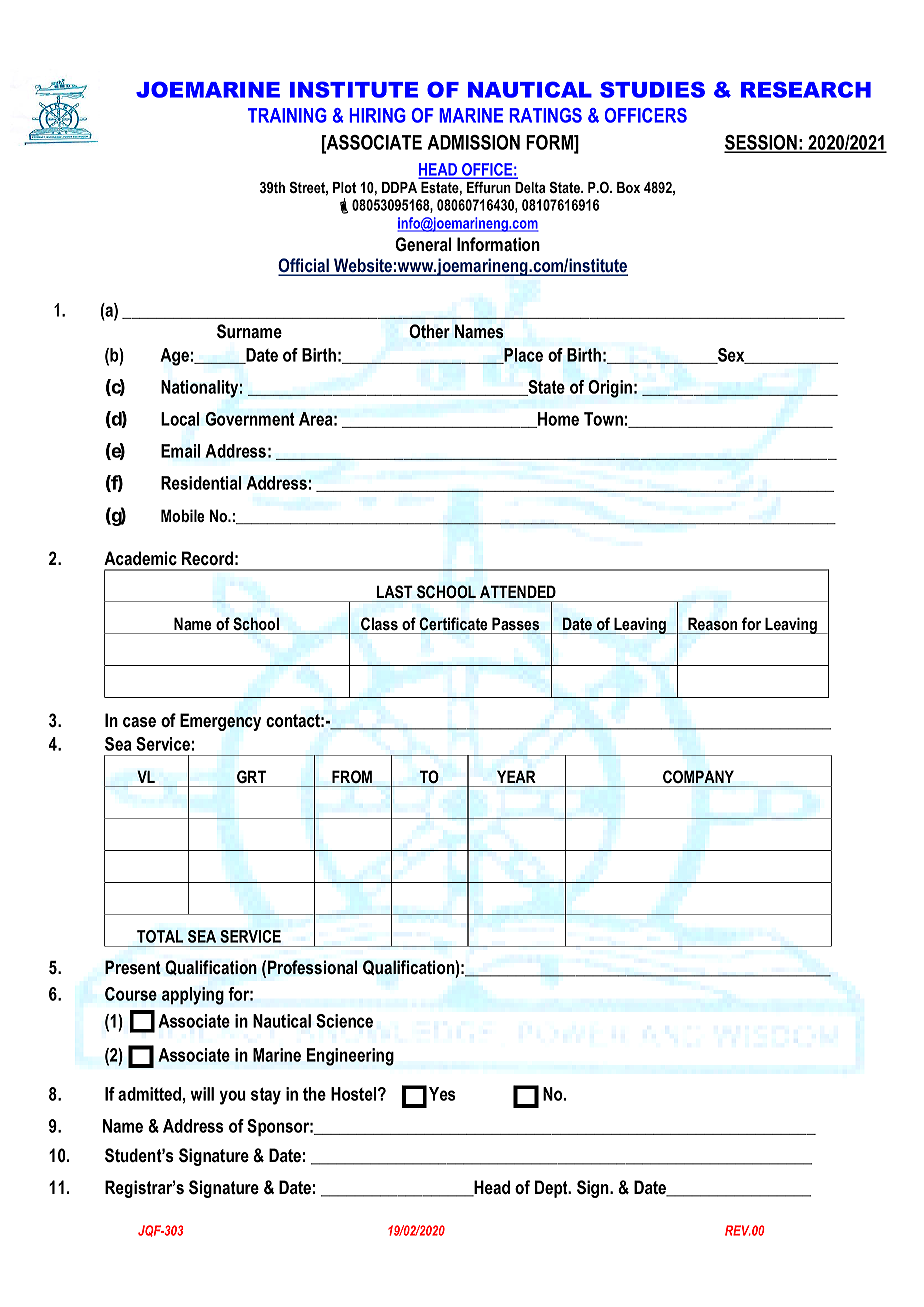 Image resolution: width=924 pixels, height=1307 pixels. What do you see at coordinates (287, 115) in the screenshot?
I see `TRAINING` at bounding box center [287, 115].
